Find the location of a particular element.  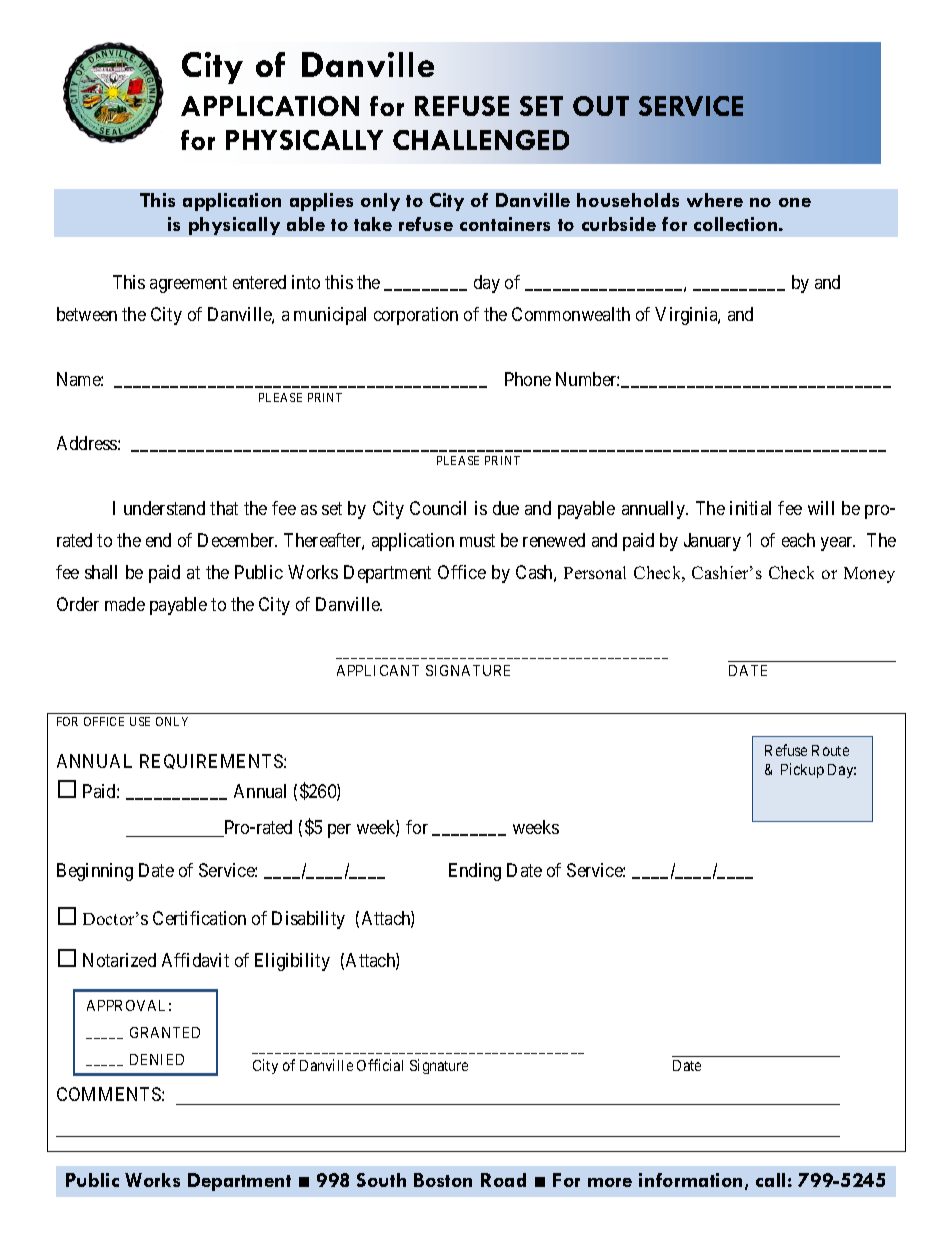

applies is located at coordinates (321, 202).
